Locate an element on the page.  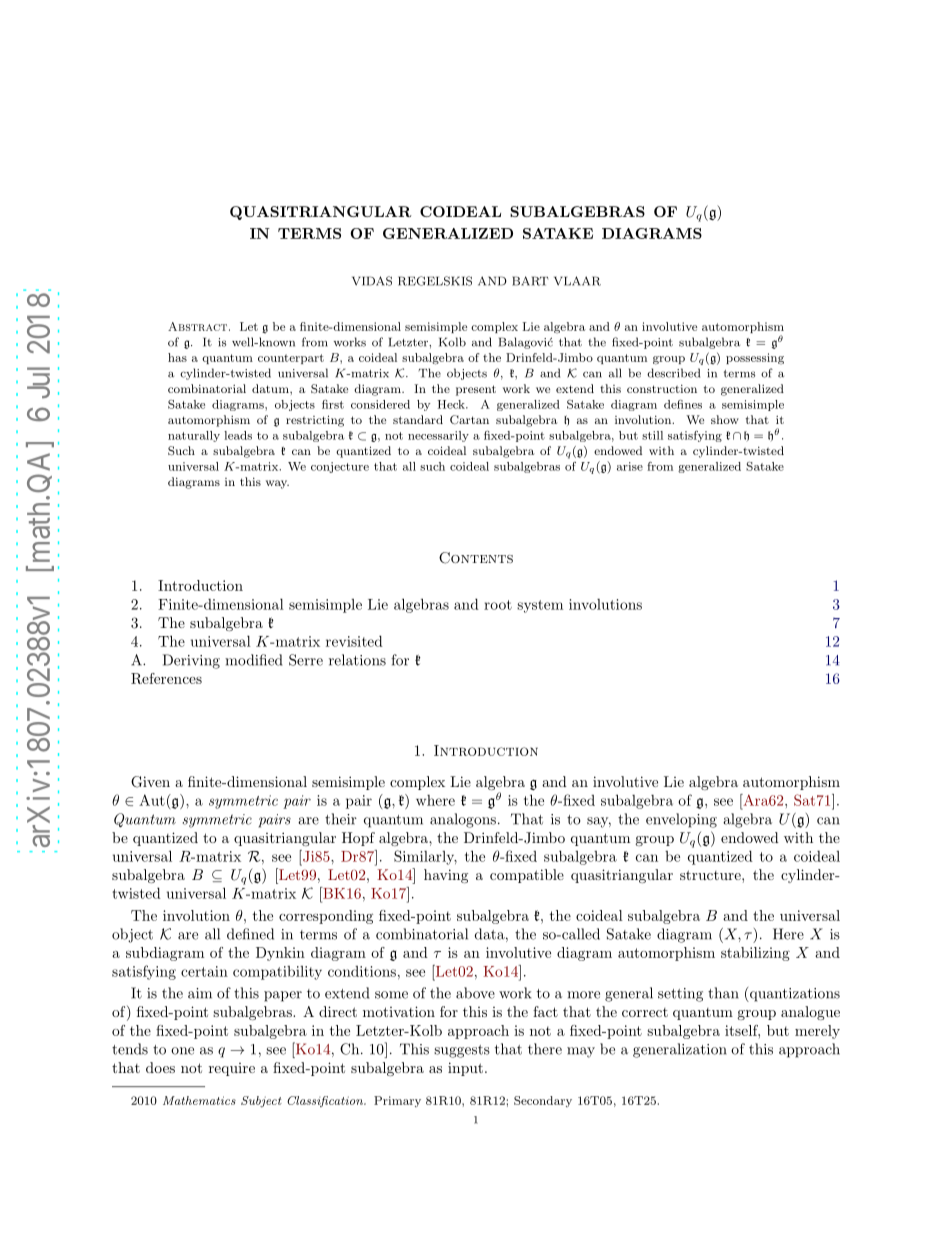
Contents is located at coordinates (476, 558).
